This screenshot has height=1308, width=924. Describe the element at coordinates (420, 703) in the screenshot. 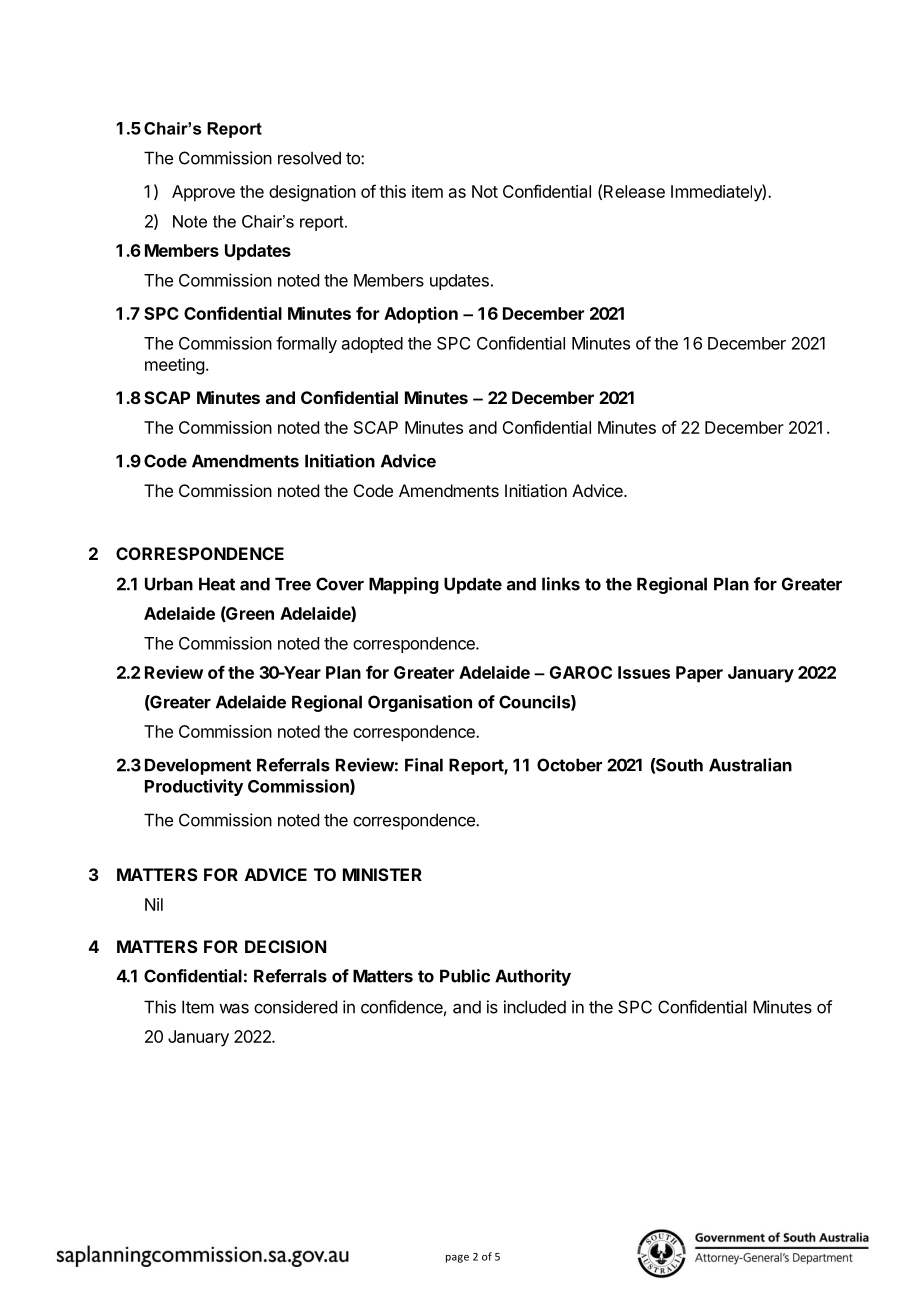

I see `Organisation` at that location.
